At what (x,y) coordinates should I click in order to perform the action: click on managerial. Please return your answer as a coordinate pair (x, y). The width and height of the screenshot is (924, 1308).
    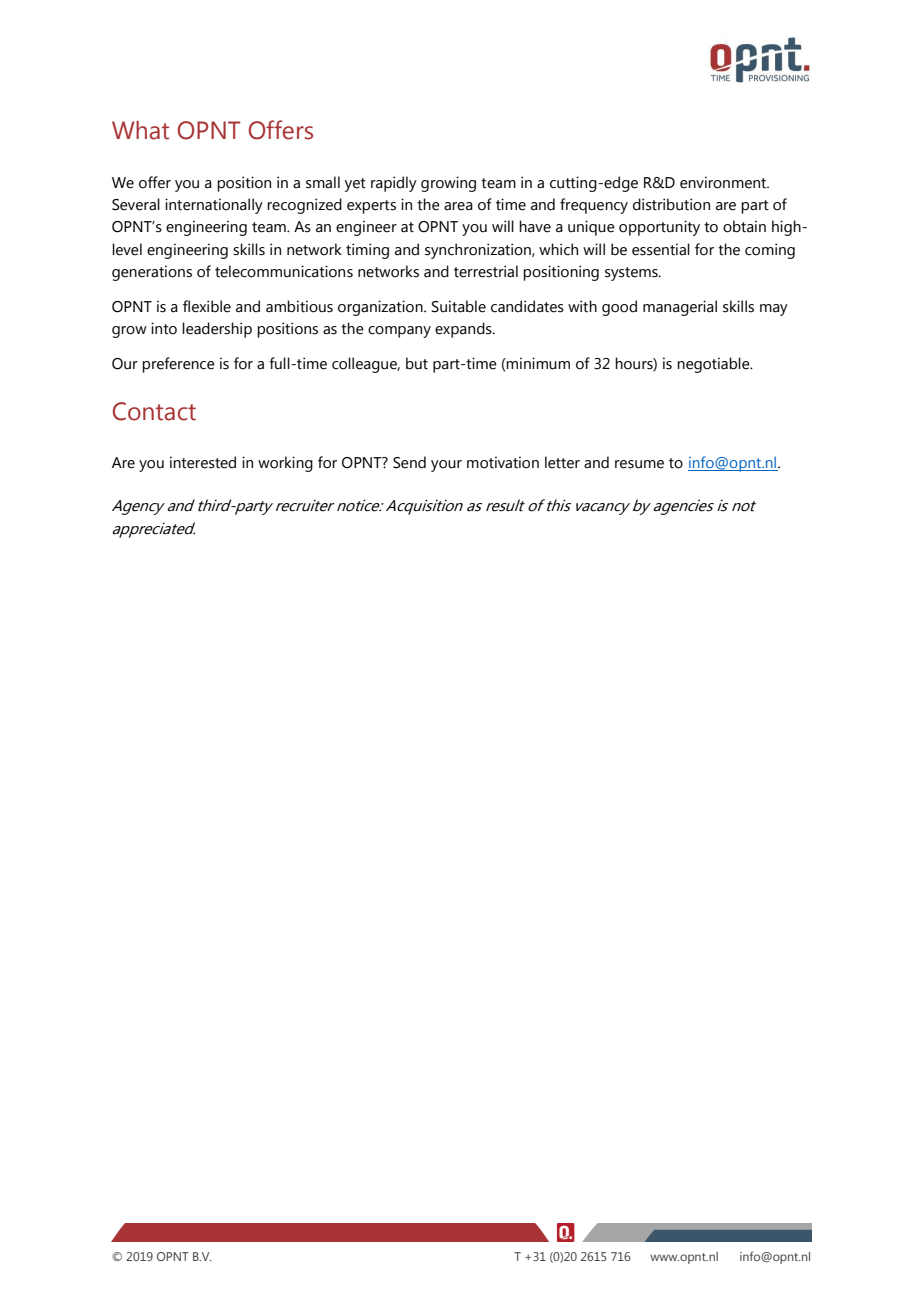
    Looking at the image, I should click on (680, 308).
